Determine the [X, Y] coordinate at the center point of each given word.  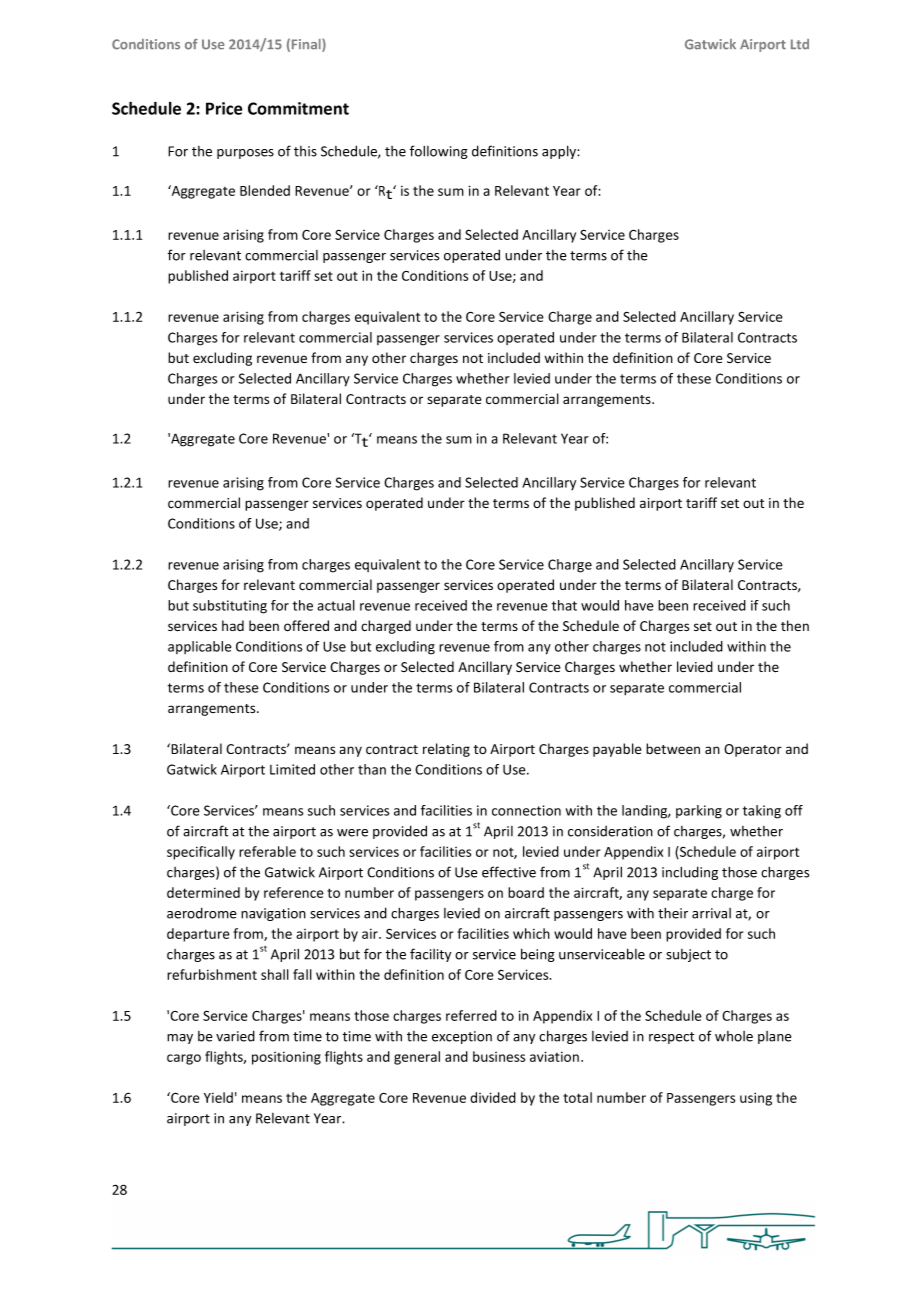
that [564, 605]
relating [446, 750]
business [499, 1056]
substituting [230, 607]
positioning [286, 1058]
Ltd [800, 44]
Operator [753, 750]
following [439, 152]
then [795, 625]
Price [224, 108]
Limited [292, 769]
